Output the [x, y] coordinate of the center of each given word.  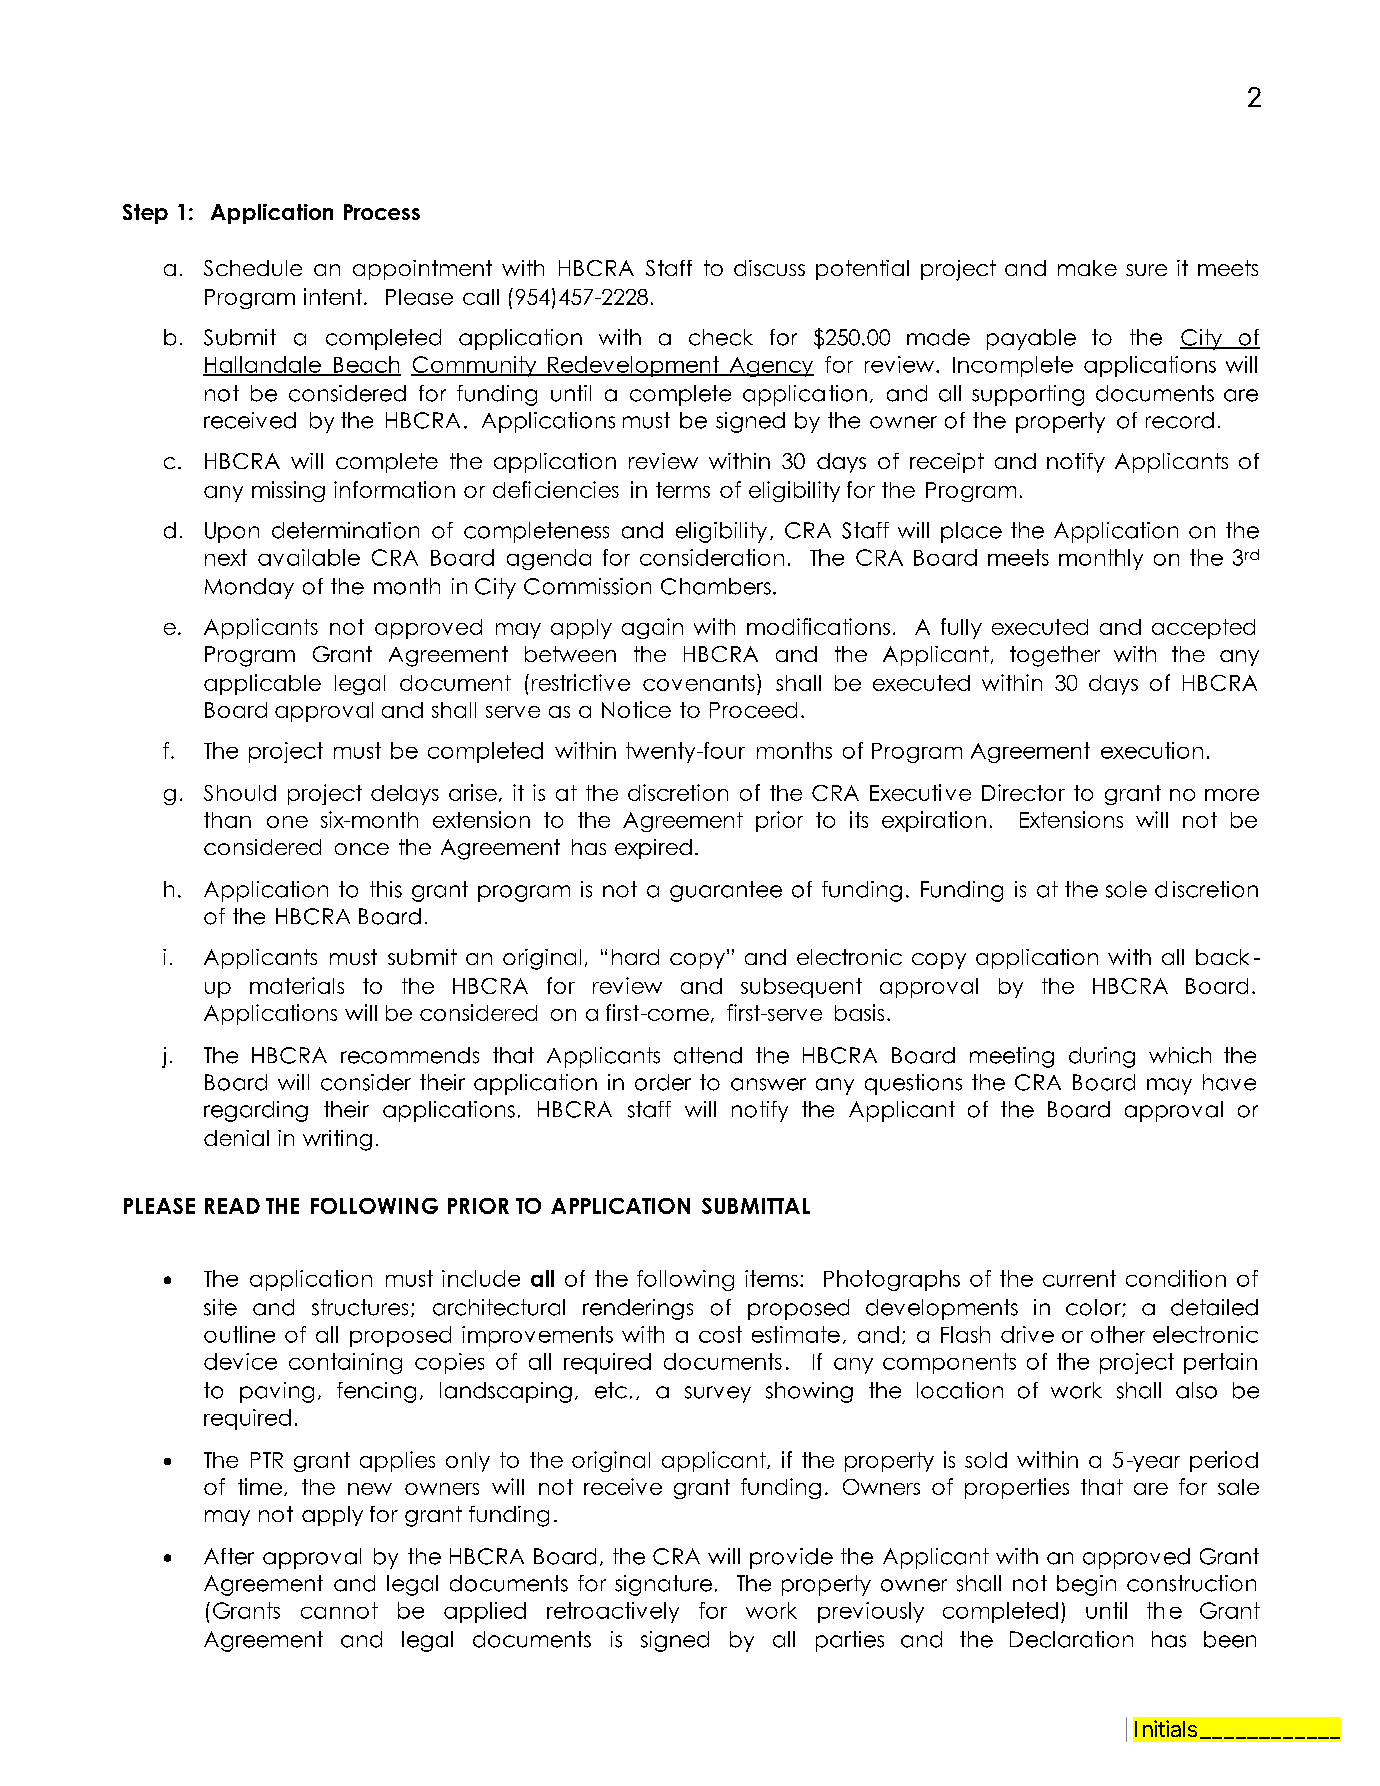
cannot [339, 1610]
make [1087, 268]
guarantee [726, 891]
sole [1126, 889]
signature [663, 1585]
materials [297, 985]
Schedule [253, 268]
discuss [769, 268]
